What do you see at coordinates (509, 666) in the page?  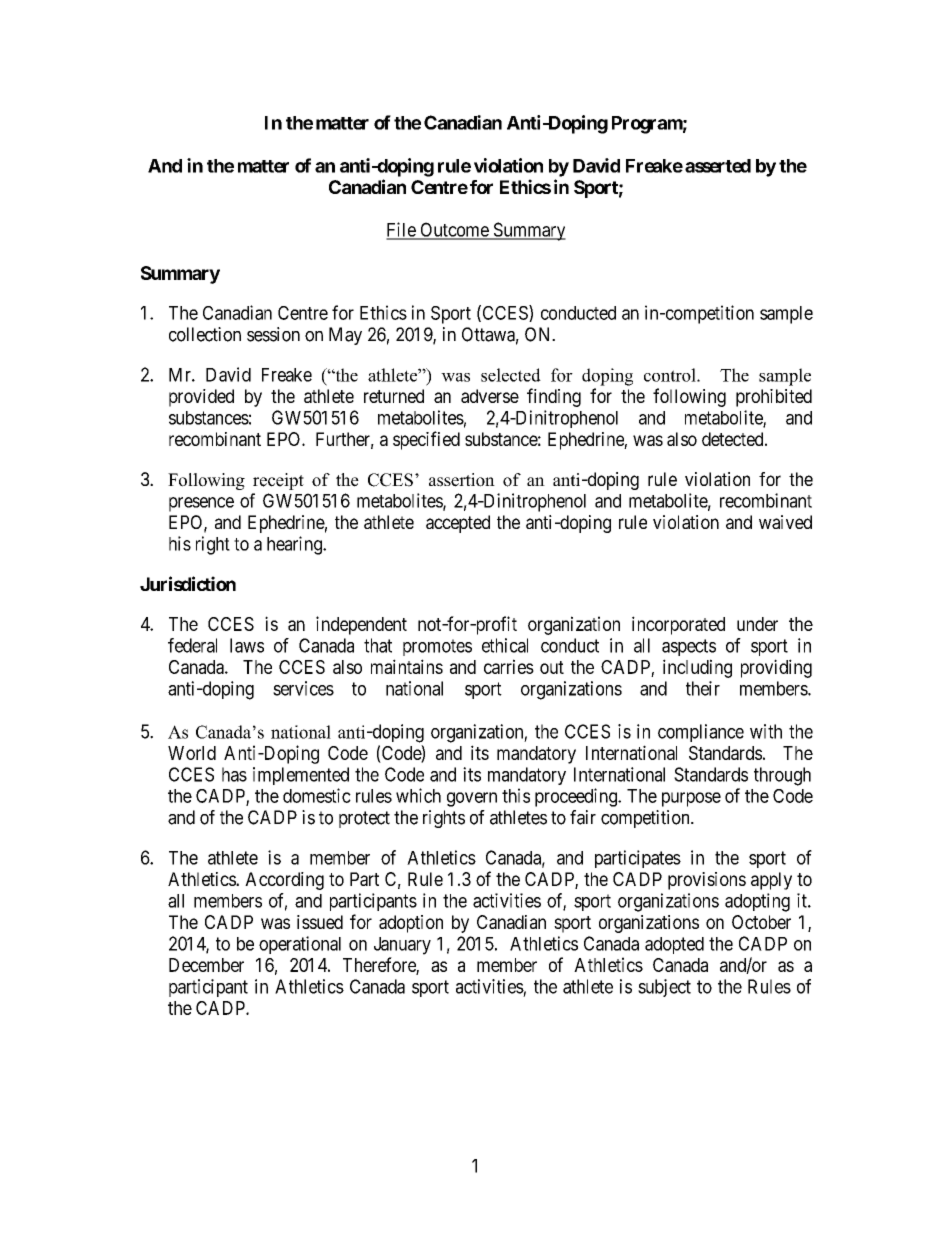 I see `carries` at bounding box center [509, 666].
